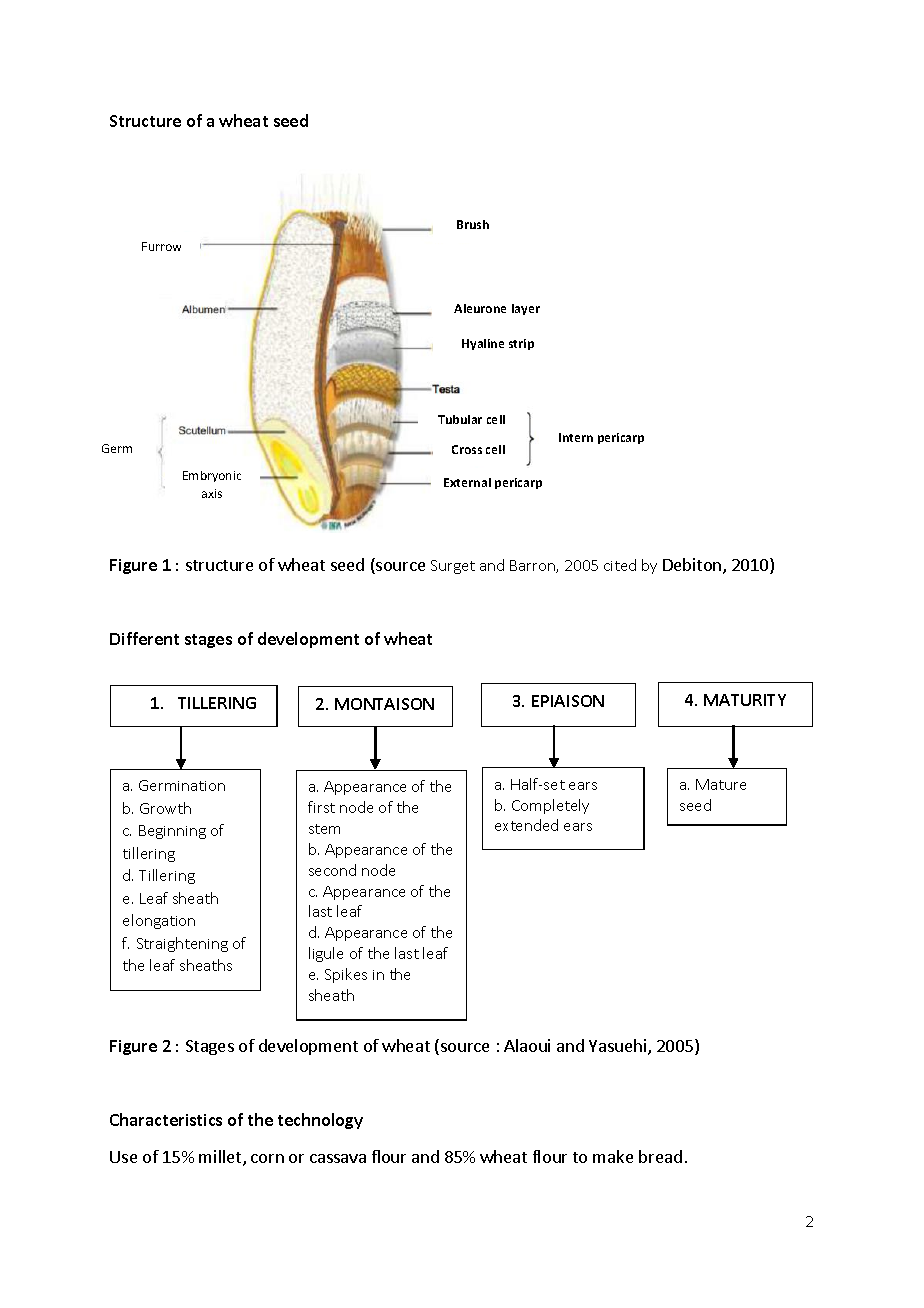 Image resolution: width=924 pixels, height=1308 pixels. I want to click on cited, so click(620, 565).
